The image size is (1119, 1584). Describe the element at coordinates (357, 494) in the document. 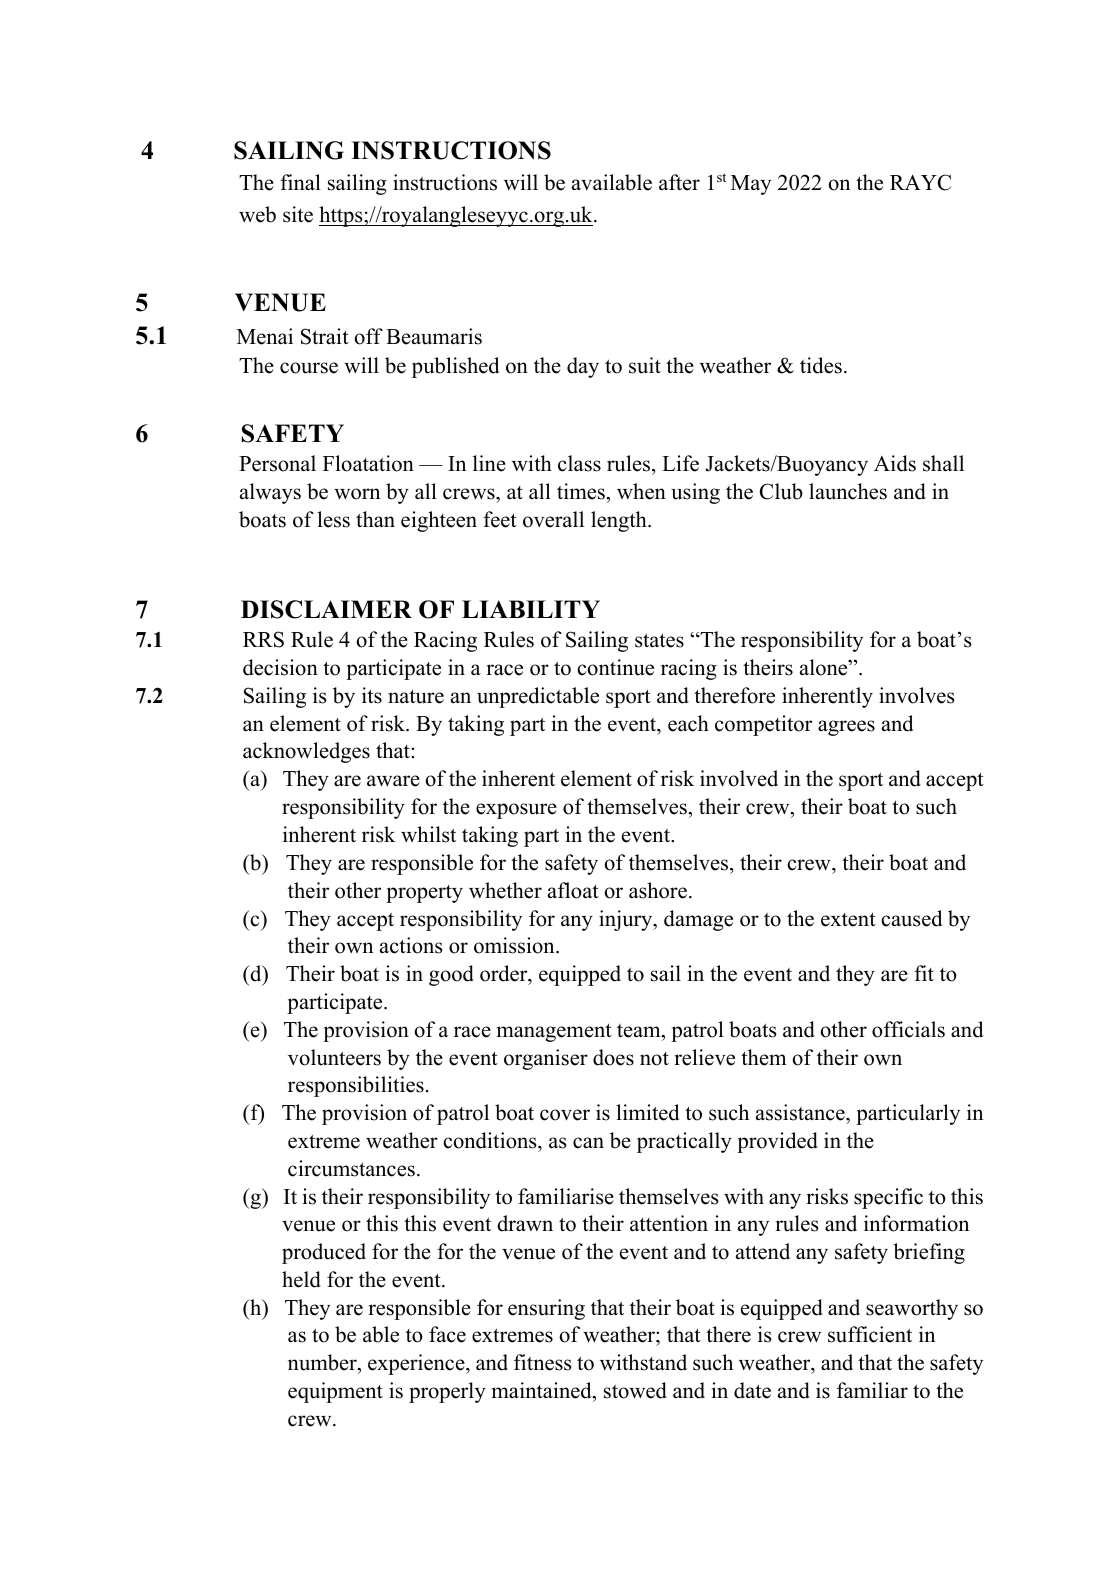

I see `worn` at that location.
